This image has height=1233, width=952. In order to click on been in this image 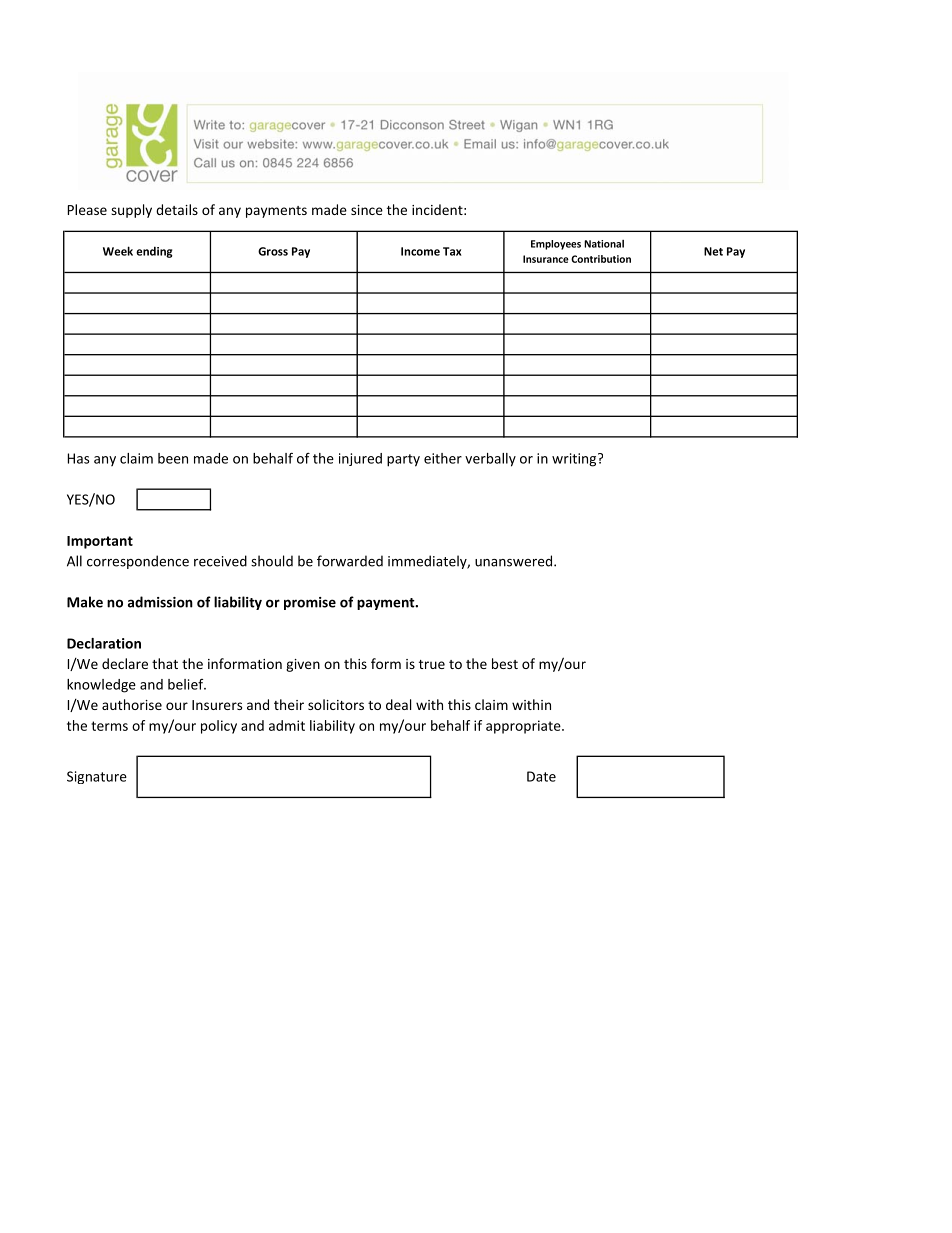, I will do `click(173, 458)`.
